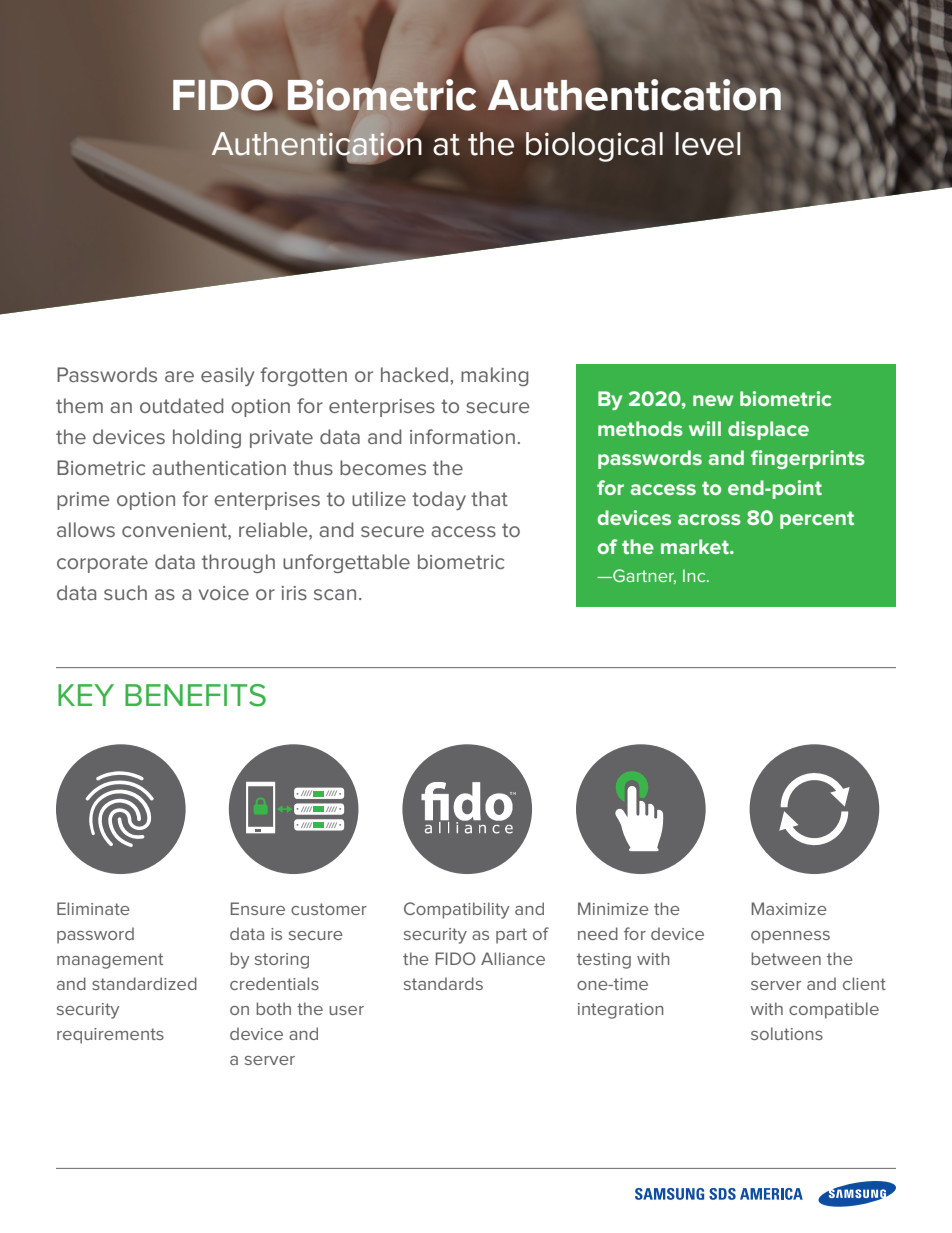 The height and width of the screenshot is (1233, 952). I want to click on level, so click(708, 144).
